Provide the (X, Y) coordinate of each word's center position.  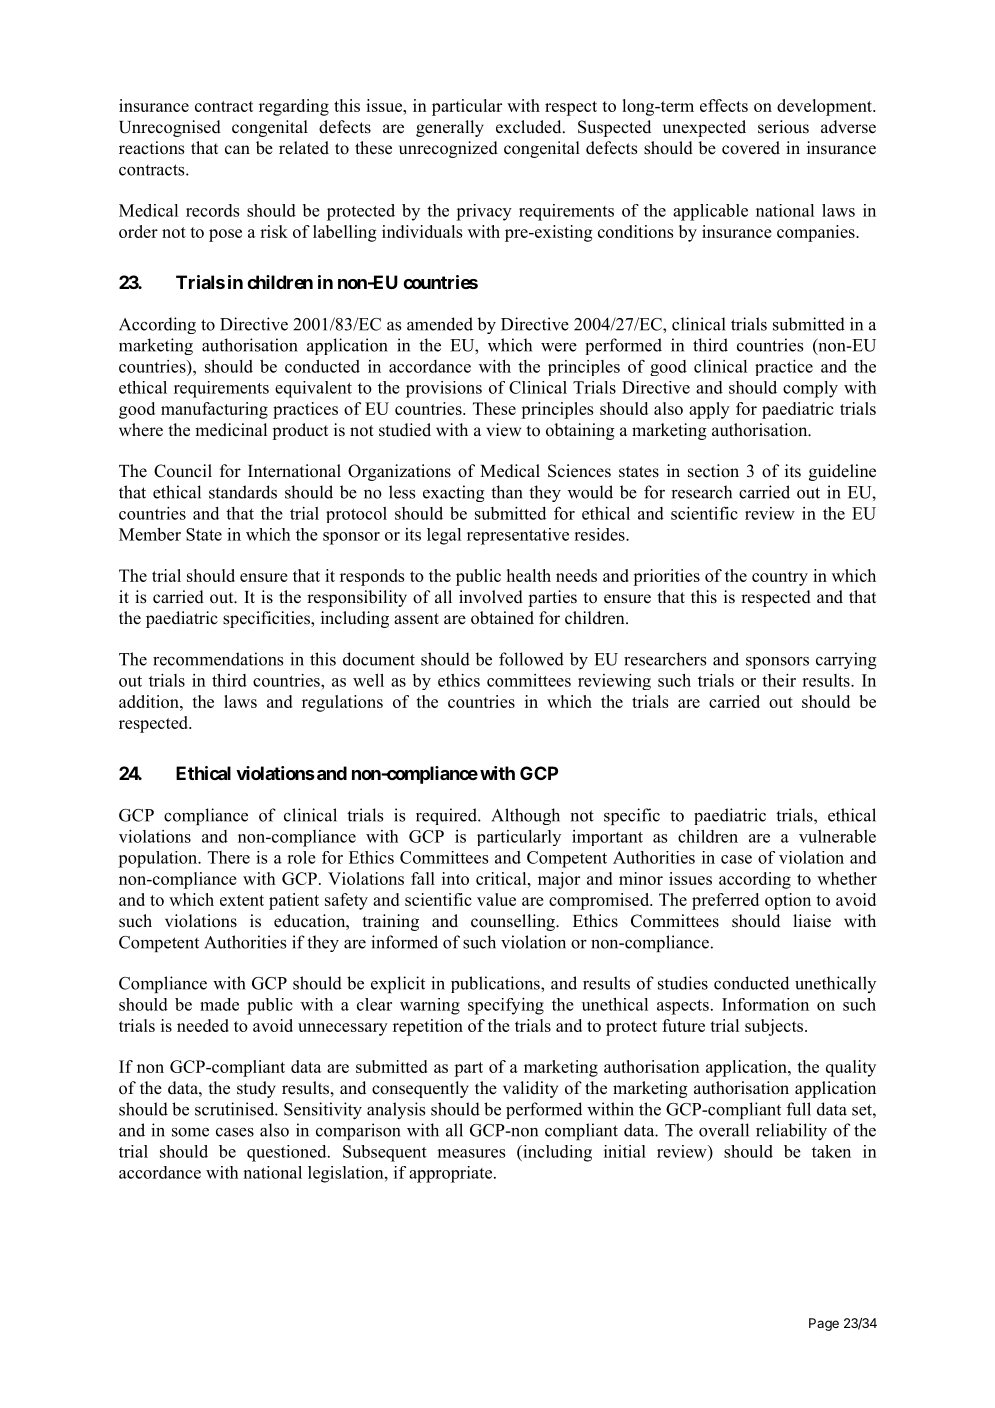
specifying (506, 1006)
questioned (288, 1153)
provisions (444, 389)
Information (765, 1004)
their (779, 680)
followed (531, 659)
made (219, 1004)
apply (709, 410)
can (237, 150)
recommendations (218, 659)
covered (751, 148)
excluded (530, 127)
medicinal (231, 430)
